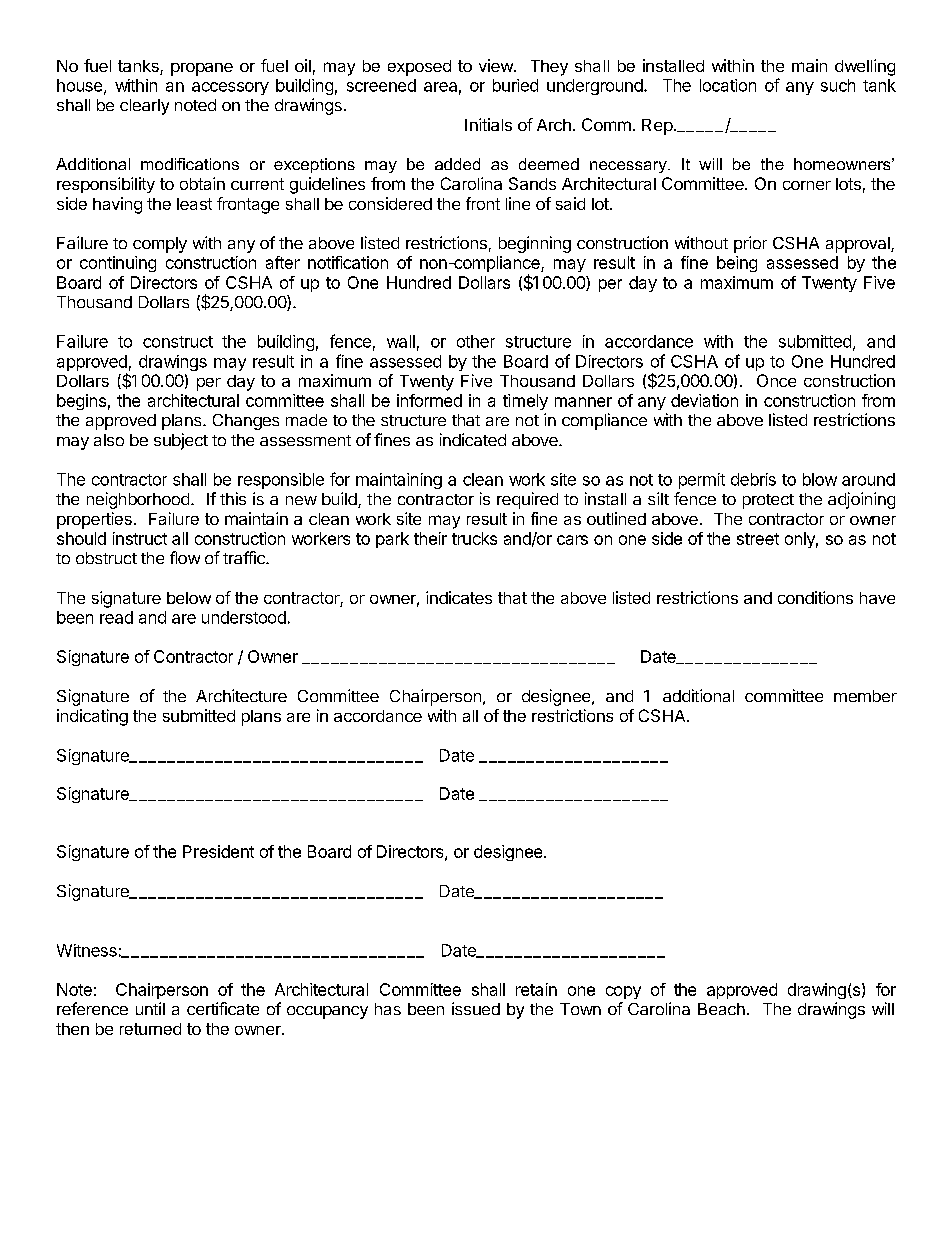 This screenshot has height=1233, width=952. Describe the element at coordinates (753, 479) in the screenshot. I see `debris` at that location.
